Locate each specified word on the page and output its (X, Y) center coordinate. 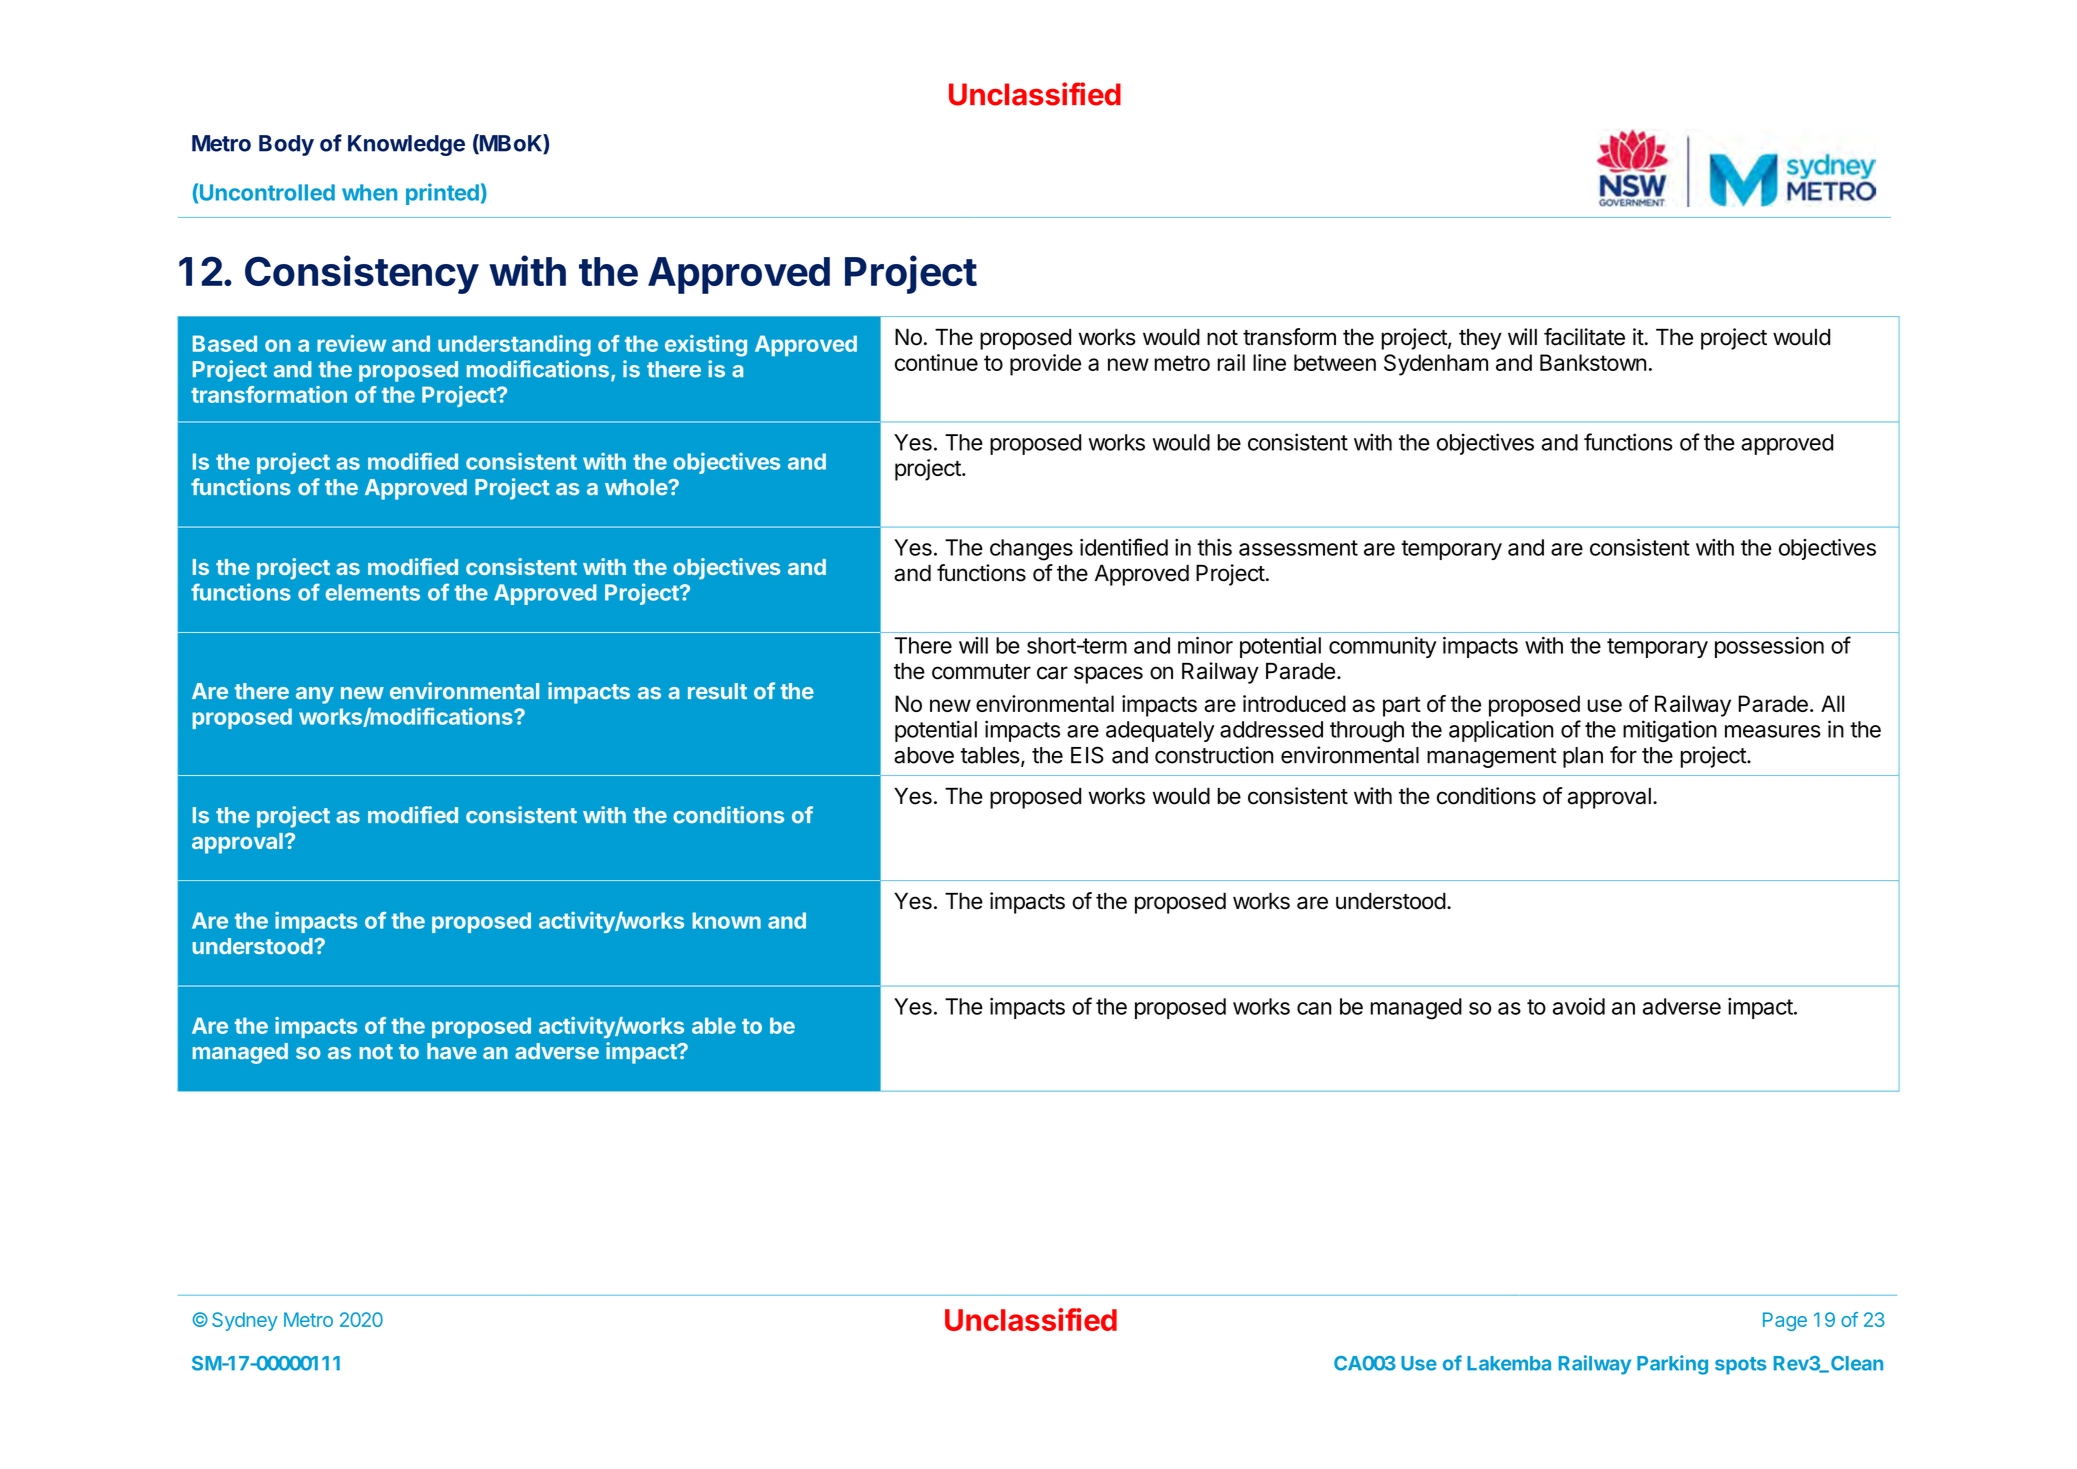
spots (1740, 1366)
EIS (1087, 755)
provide (1045, 365)
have (452, 1051)
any (315, 695)
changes (1031, 550)
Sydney (245, 1321)
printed (442, 194)
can (1314, 1008)
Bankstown (1593, 362)
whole (637, 487)
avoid (1579, 1006)
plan (1583, 757)
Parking (1672, 1365)
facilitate (1584, 337)
